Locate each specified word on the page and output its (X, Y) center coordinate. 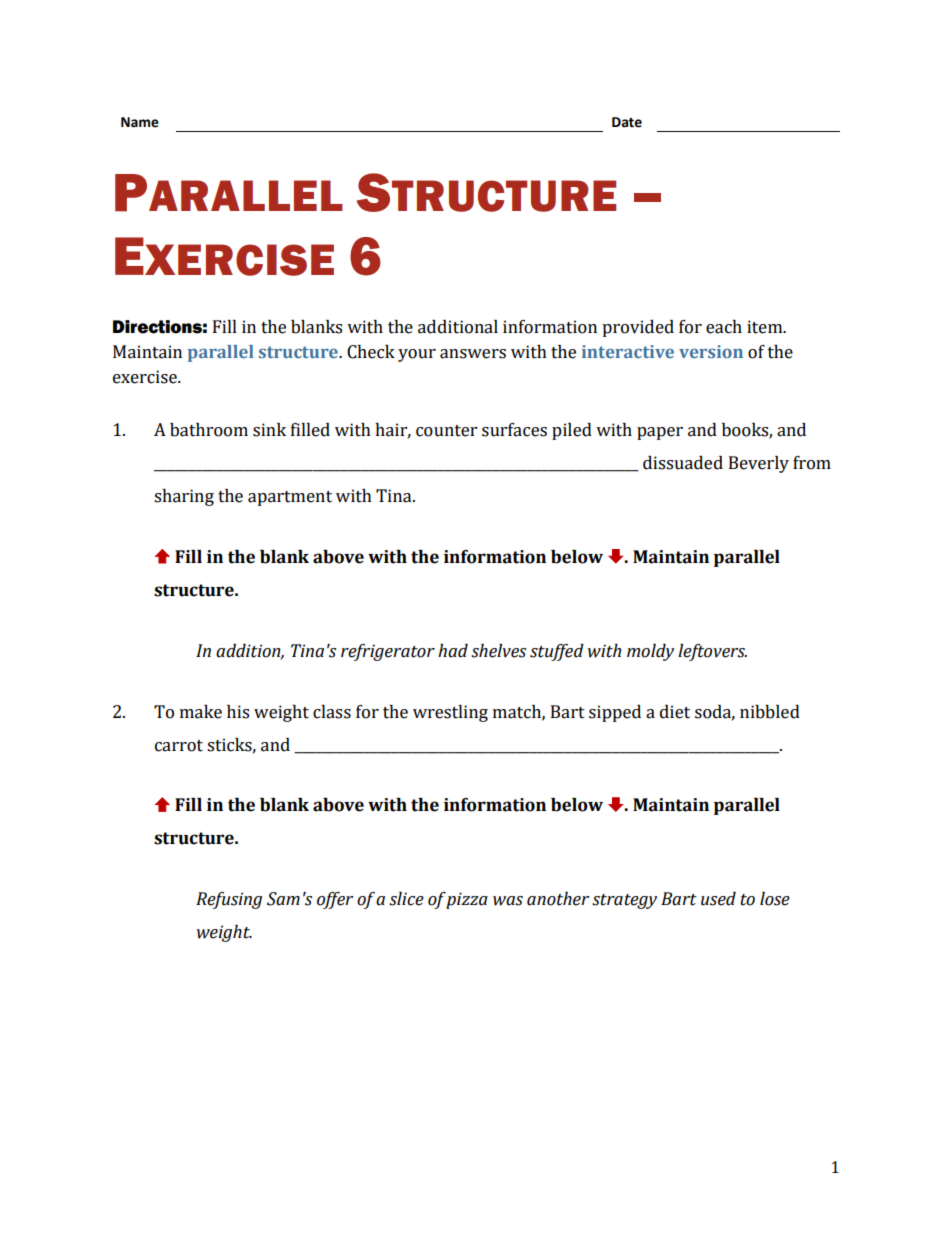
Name (140, 122)
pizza (467, 900)
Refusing (229, 900)
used (718, 899)
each (724, 327)
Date (627, 122)
